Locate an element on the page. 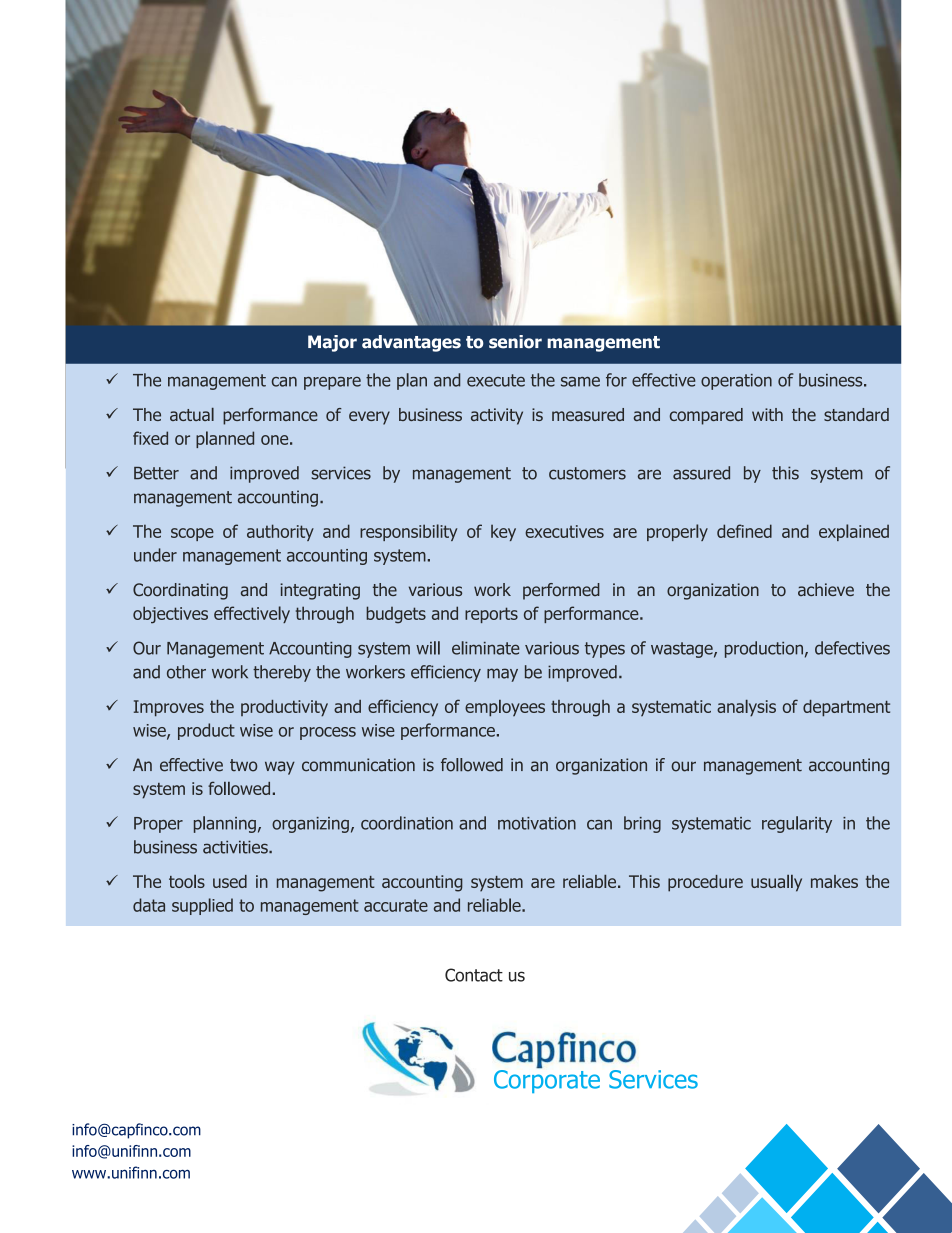 Image resolution: width=952 pixels, height=1233 pixels. regularity is located at coordinates (797, 824).
